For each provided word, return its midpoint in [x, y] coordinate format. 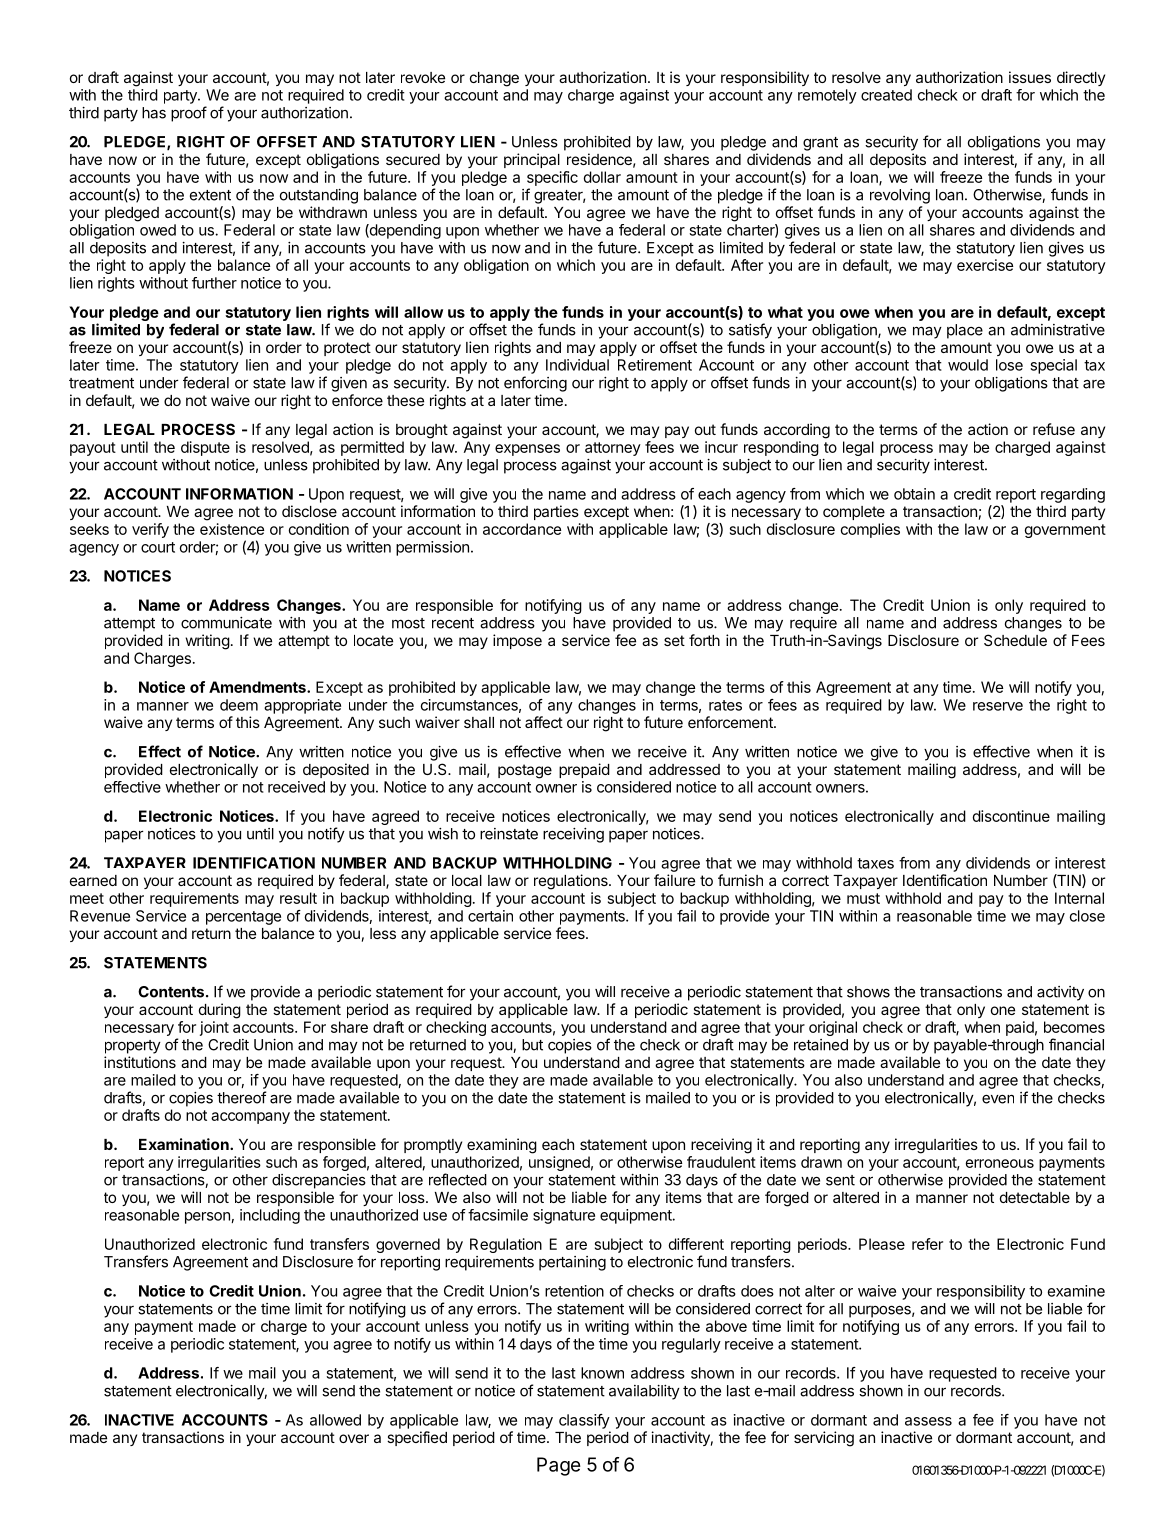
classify [584, 1421]
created [886, 95]
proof [189, 114]
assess [928, 1421]
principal [532, 160]
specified [417, 1438]
